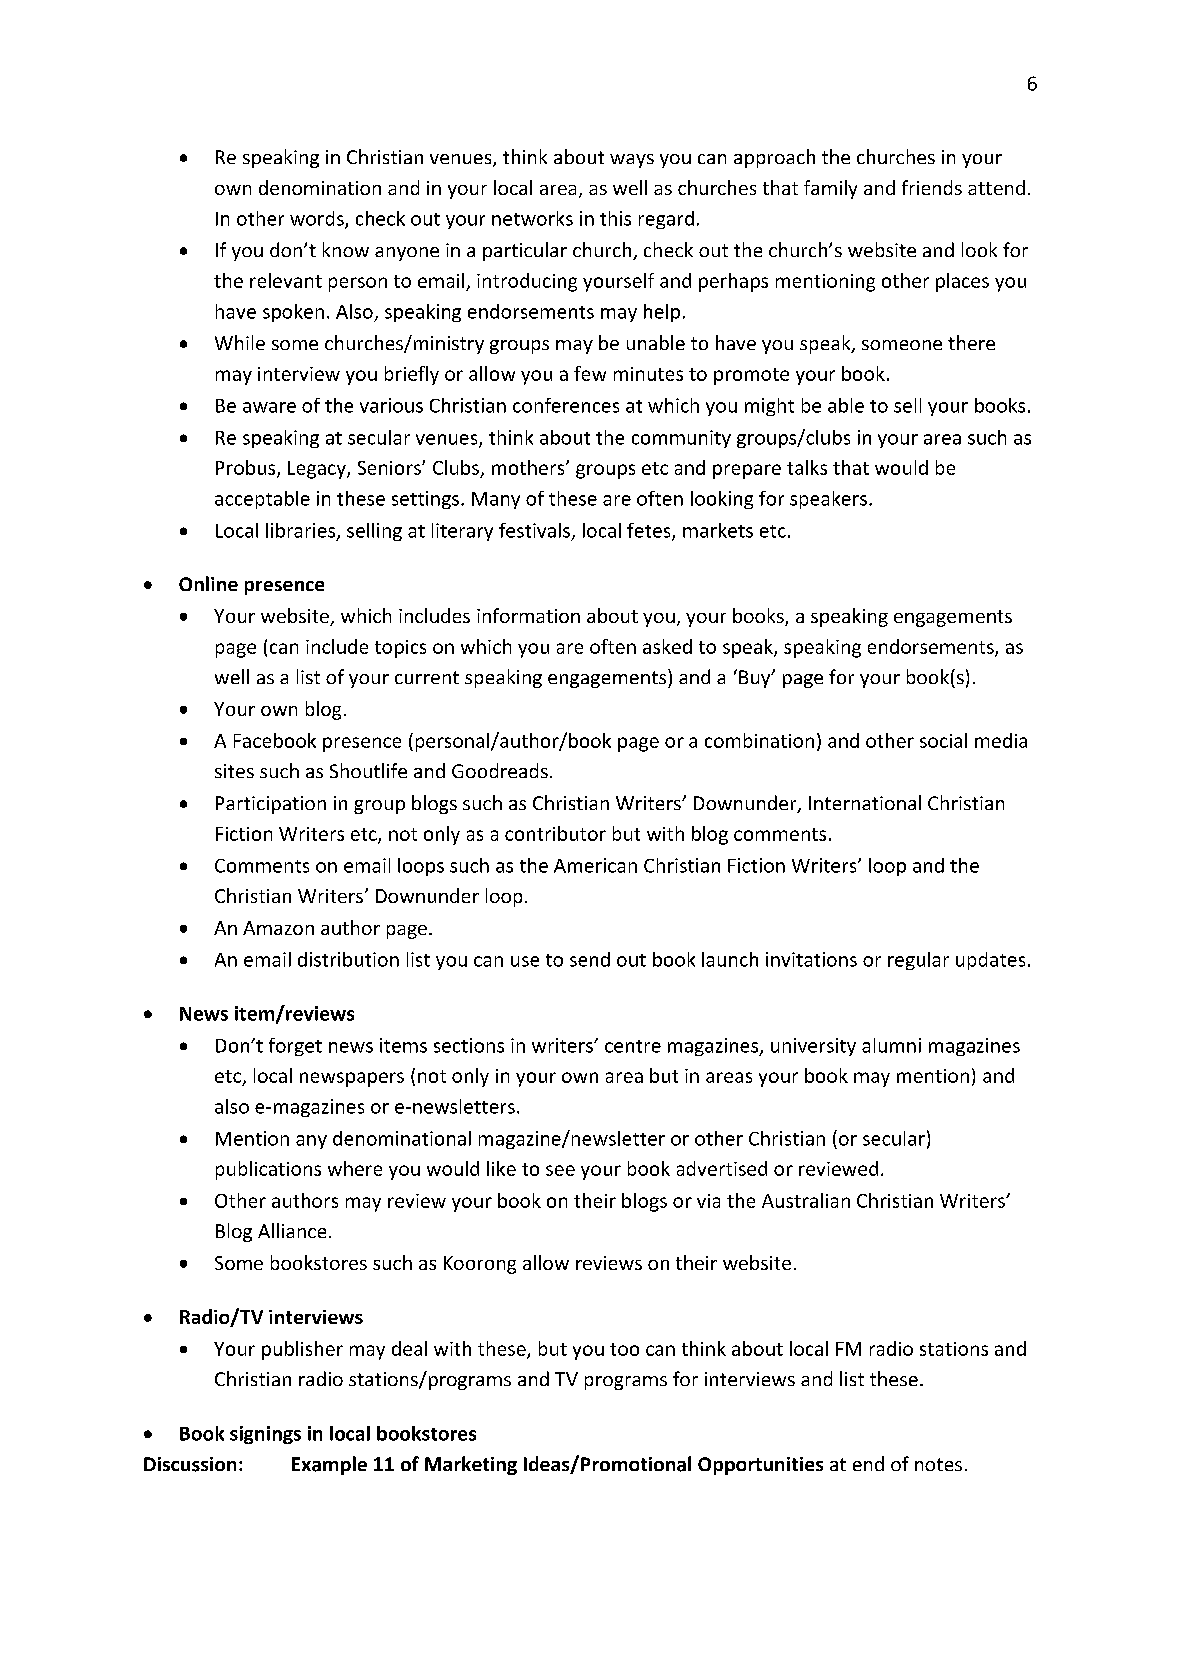 The image size is (1180, 1668). What do you see at coordinates (318, 219) in the screenshot?
I see `words` at bounding box center [318, 219].
